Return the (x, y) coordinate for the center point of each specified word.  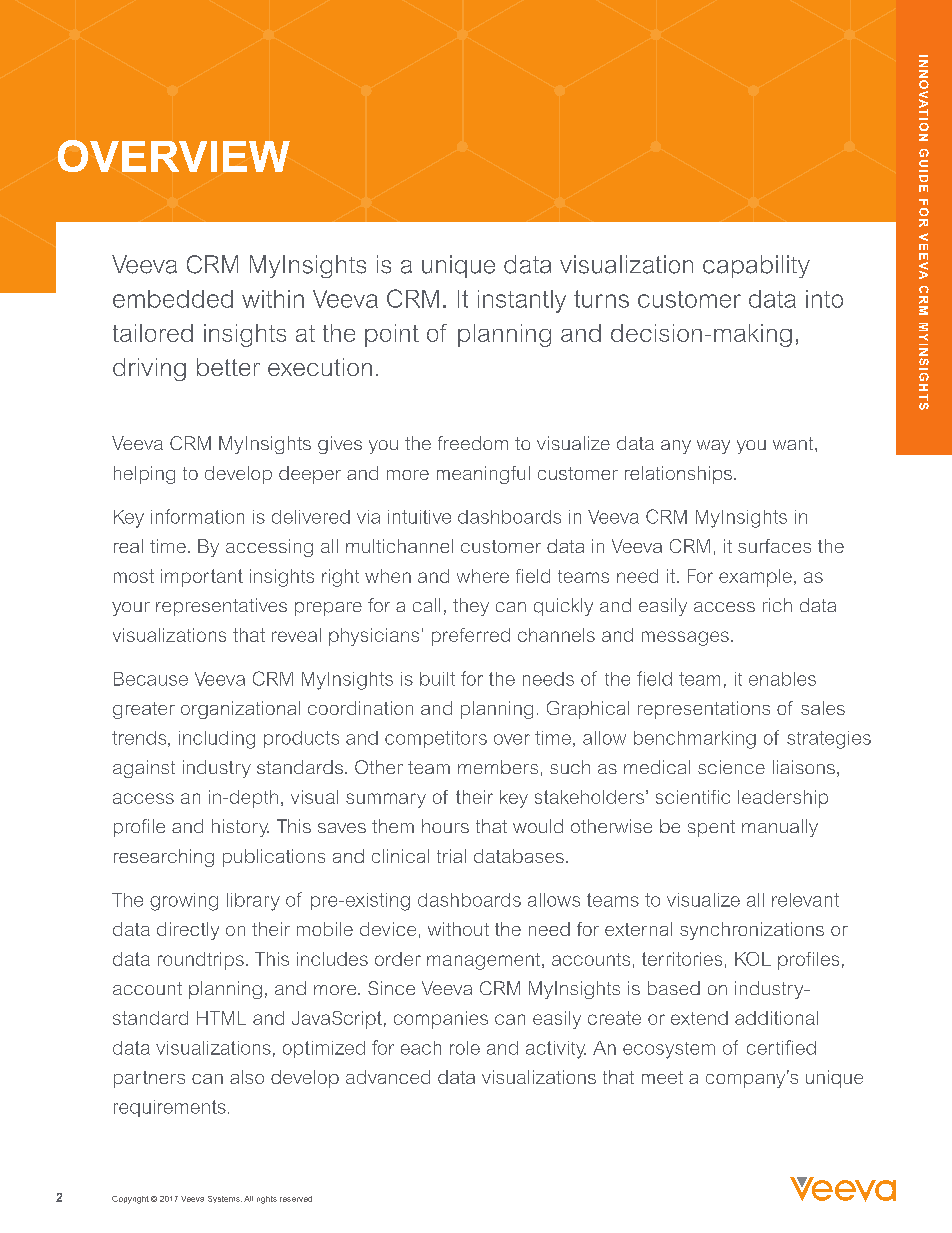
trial (451, 856)
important (202, 578)
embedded (173, 299)
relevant (805, 900)
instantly (522, 301)
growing (184, 902)
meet (662, 1077)
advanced (388, 1077)
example (755, 578)
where (483, 576)
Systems (225, 1199)
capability (756, 266)
